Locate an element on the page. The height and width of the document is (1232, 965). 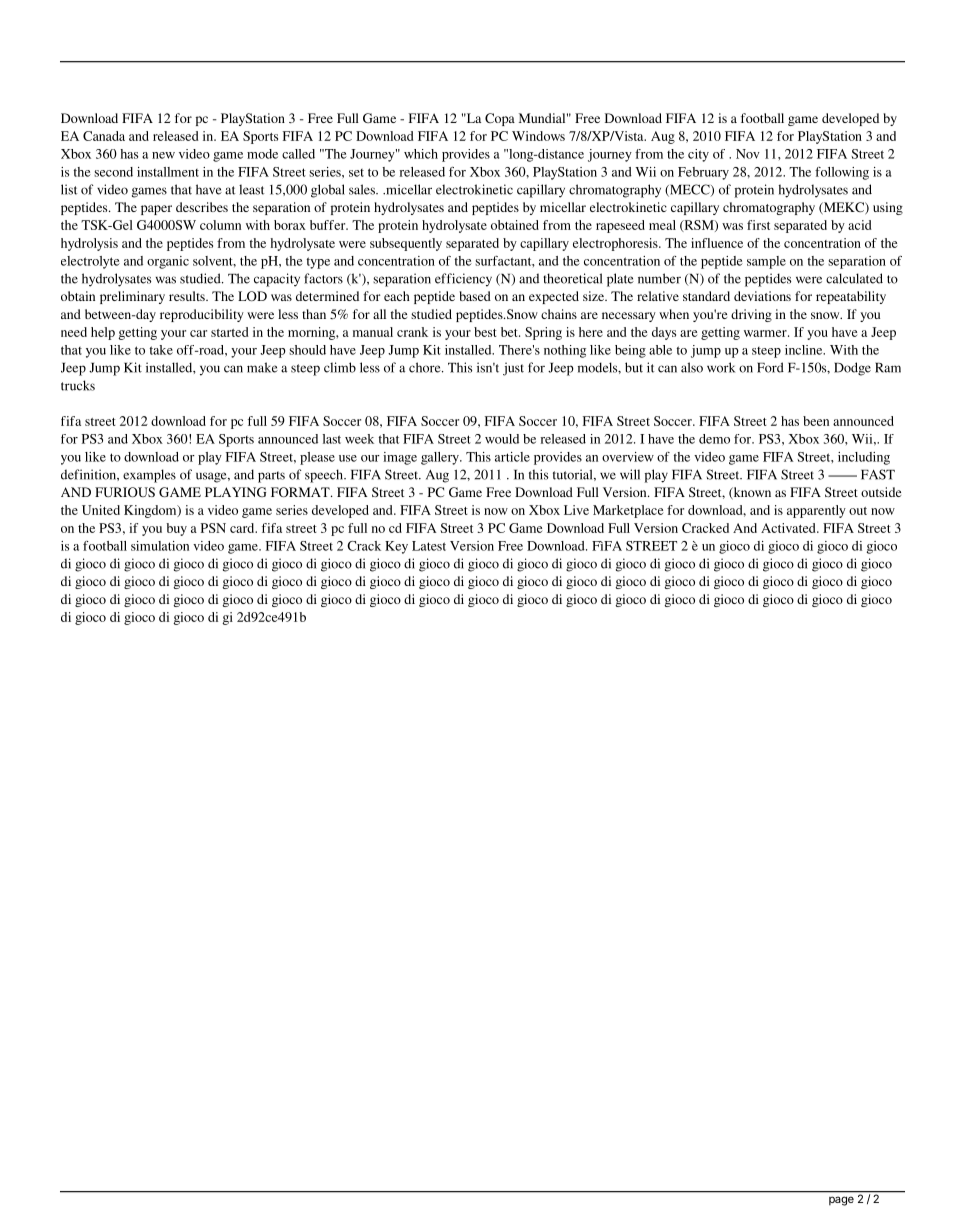
Key is located at coordinates (396, 547).
